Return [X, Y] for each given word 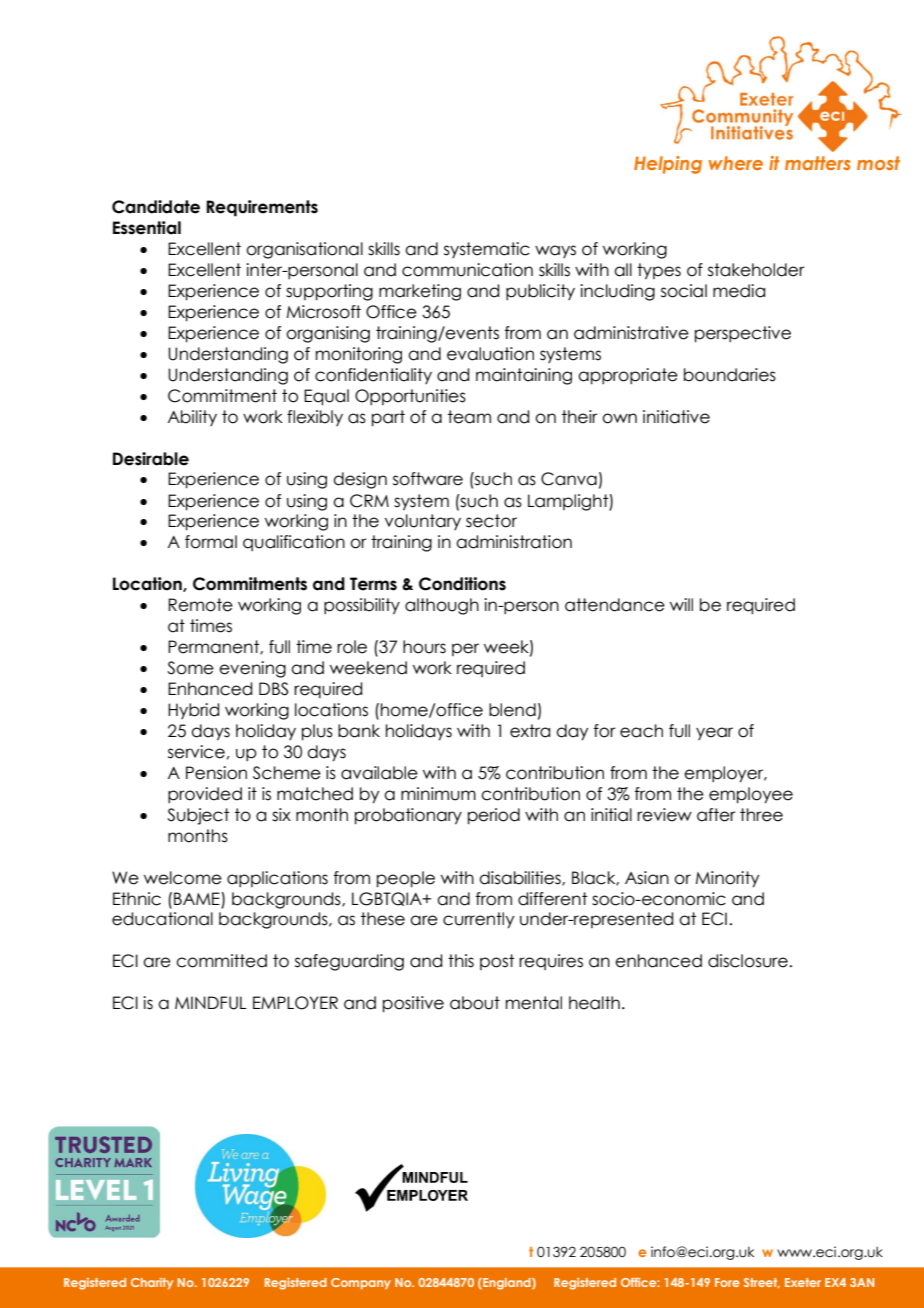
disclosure [748, 961]
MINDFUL [211, 1003]
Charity [152, 1284]
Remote [200, 605]
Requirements [262, 208]
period [494, 816]
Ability [192, 418]
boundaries [730, 375]
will [681, 604]
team [469, 417]
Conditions [462, 584]
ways [555, 251]
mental [534, 1003]
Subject [198, 816]
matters [818, 163]
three [761, 815]
